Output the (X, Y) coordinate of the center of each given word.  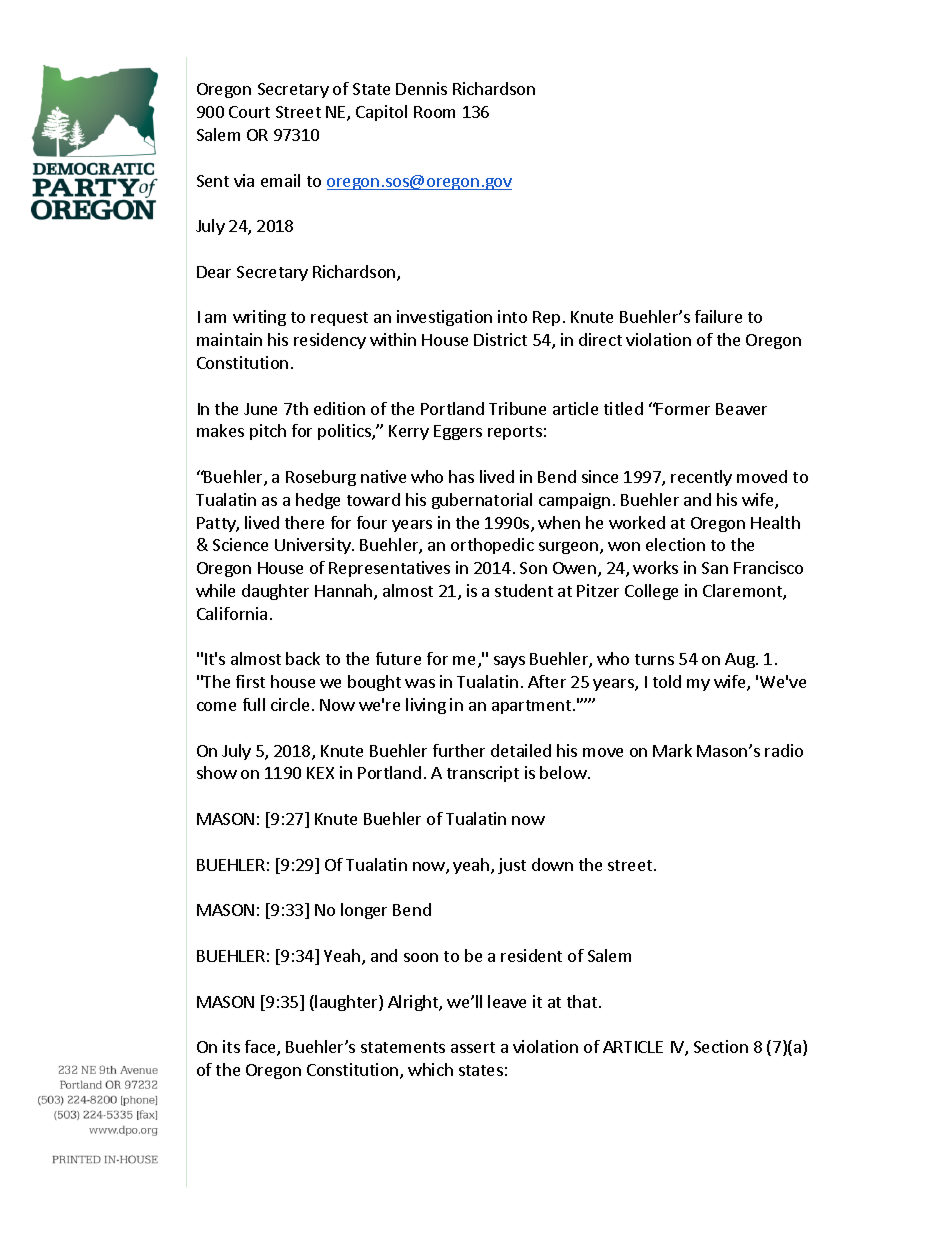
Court (249, 112)
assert (473, 1047)
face (261, 1048)
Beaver (741, 409)
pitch (268, 432)
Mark (672, 750)
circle (290, 704)
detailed (521, 750)
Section (721, 1046)
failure (718, 316)
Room (434, 112)
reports (515, 433)
